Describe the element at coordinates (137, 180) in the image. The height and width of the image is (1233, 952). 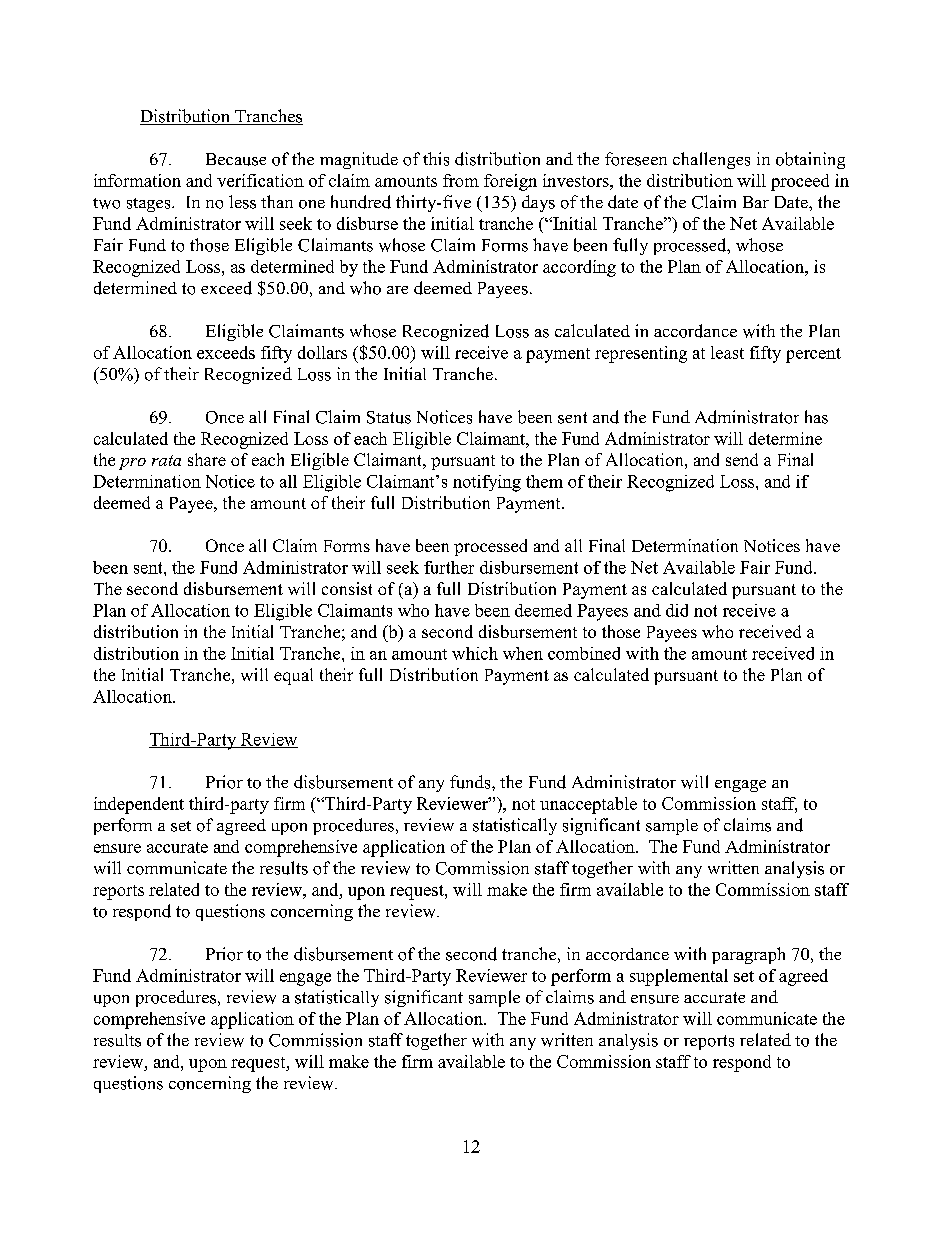
I see `information` at that location.
